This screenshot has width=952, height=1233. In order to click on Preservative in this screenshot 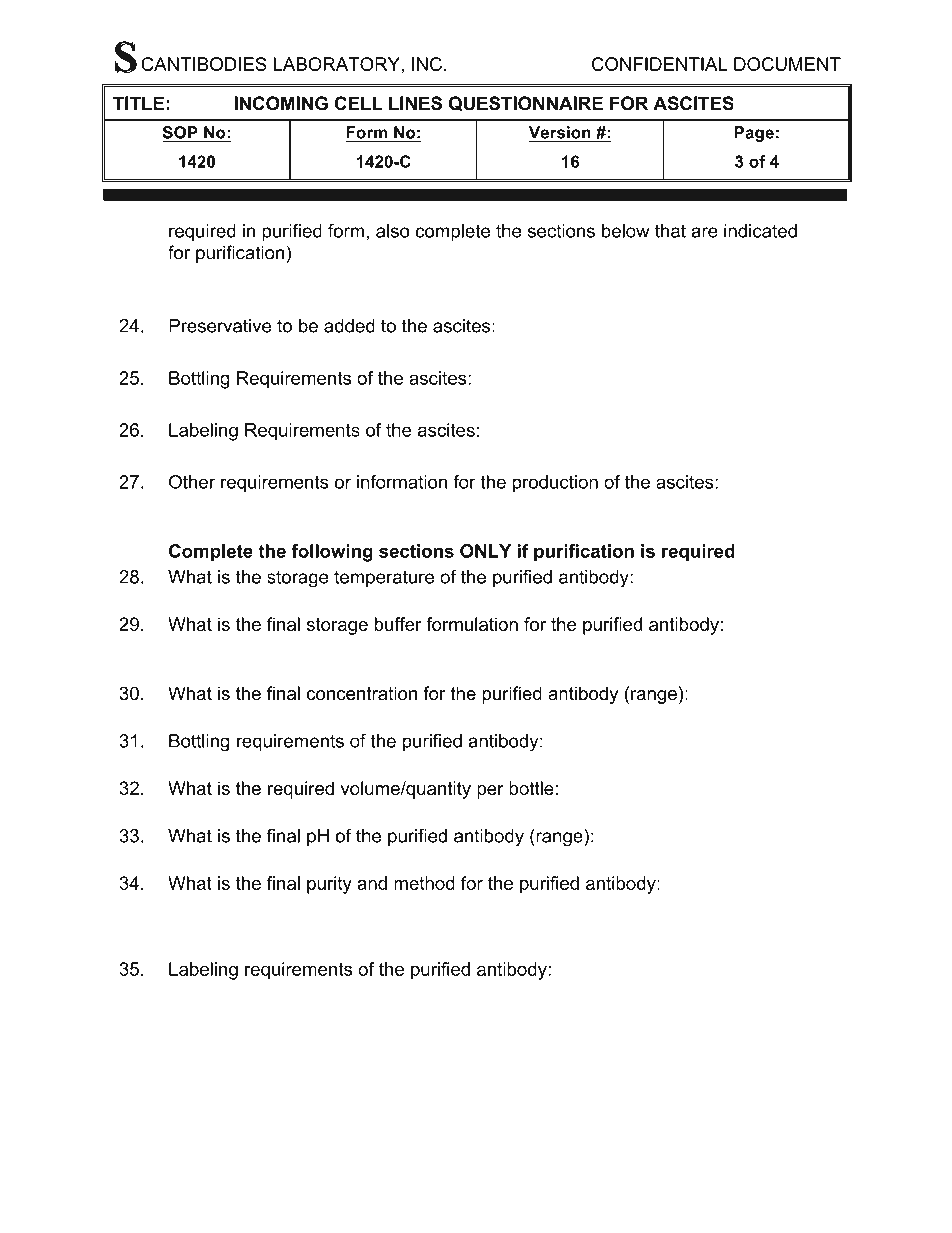, I will do `click(220, 326)`.
